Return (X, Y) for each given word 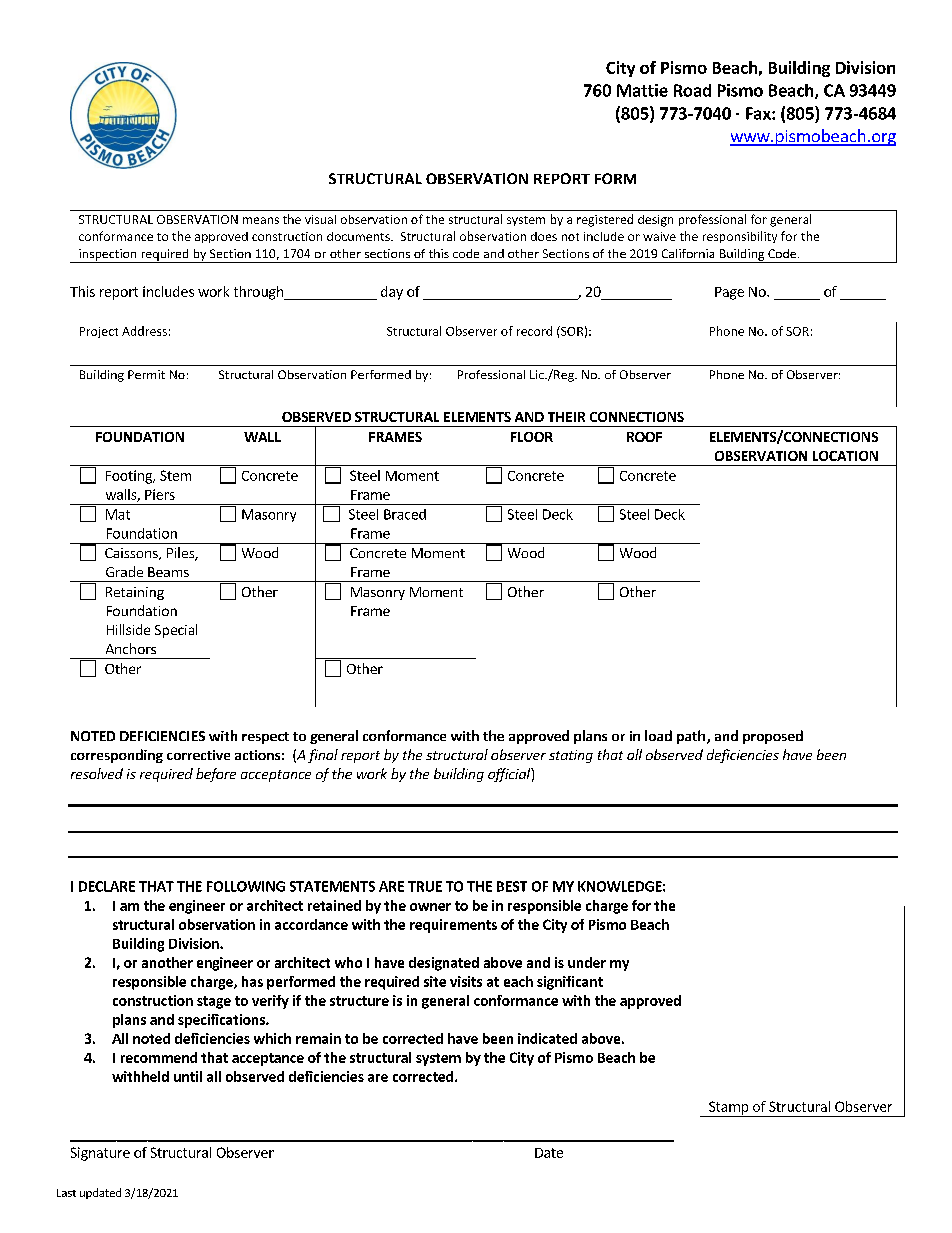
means (261, 220)
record (534, 331)
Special (176, 631)
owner (430, 907)
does (544, 236)
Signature (100, 1154)
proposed (773, 737)
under (587, 962)
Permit (146, 374)
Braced (405, 514)
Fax (759, 113)
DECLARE (107, 886)
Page (729, 293)
